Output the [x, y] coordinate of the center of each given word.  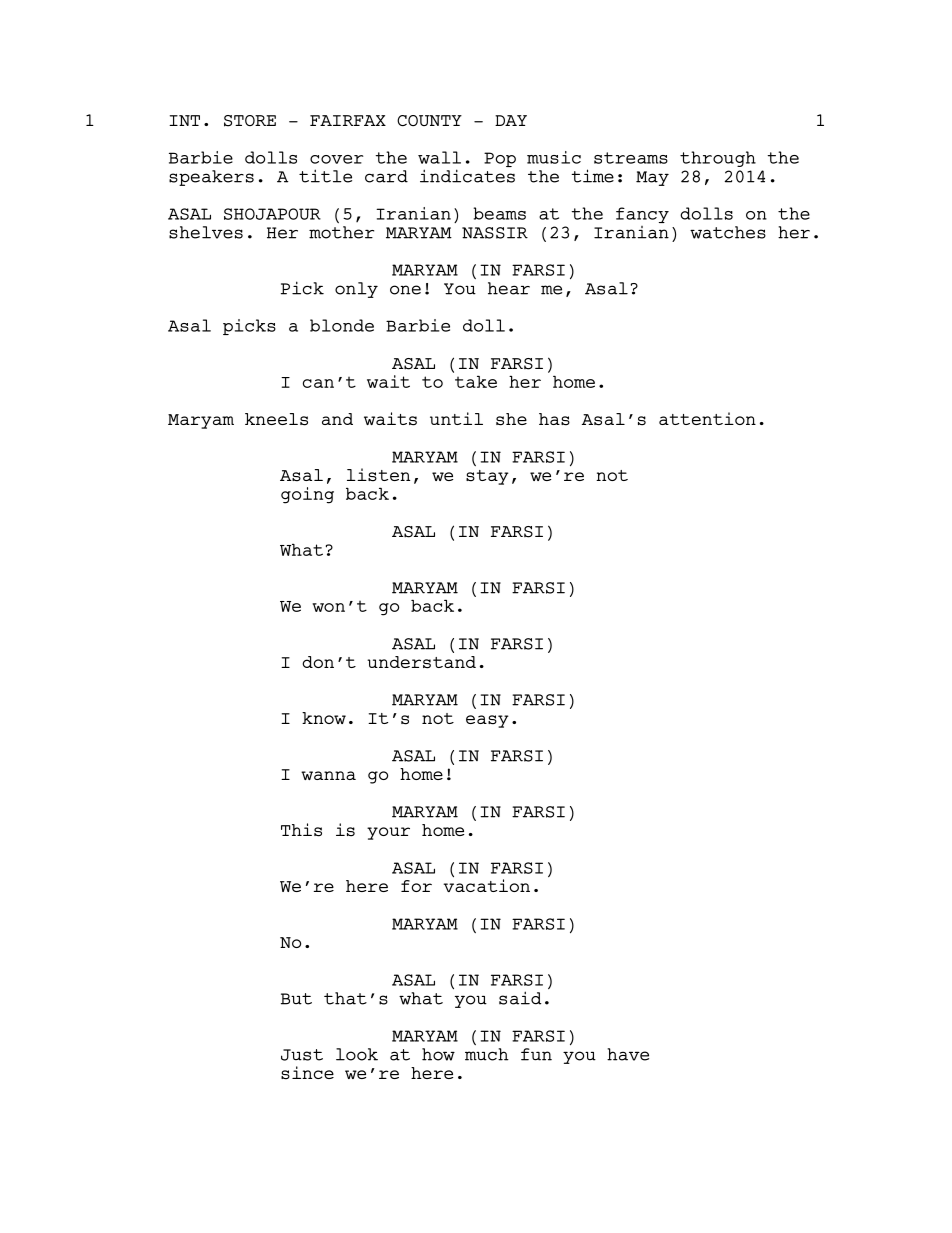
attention [707, 418]
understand [421, 662]
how [438, 1054]
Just [302, 1055]
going [307, 495]
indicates [467, 176]
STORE [250, 121]
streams [631, 158]
